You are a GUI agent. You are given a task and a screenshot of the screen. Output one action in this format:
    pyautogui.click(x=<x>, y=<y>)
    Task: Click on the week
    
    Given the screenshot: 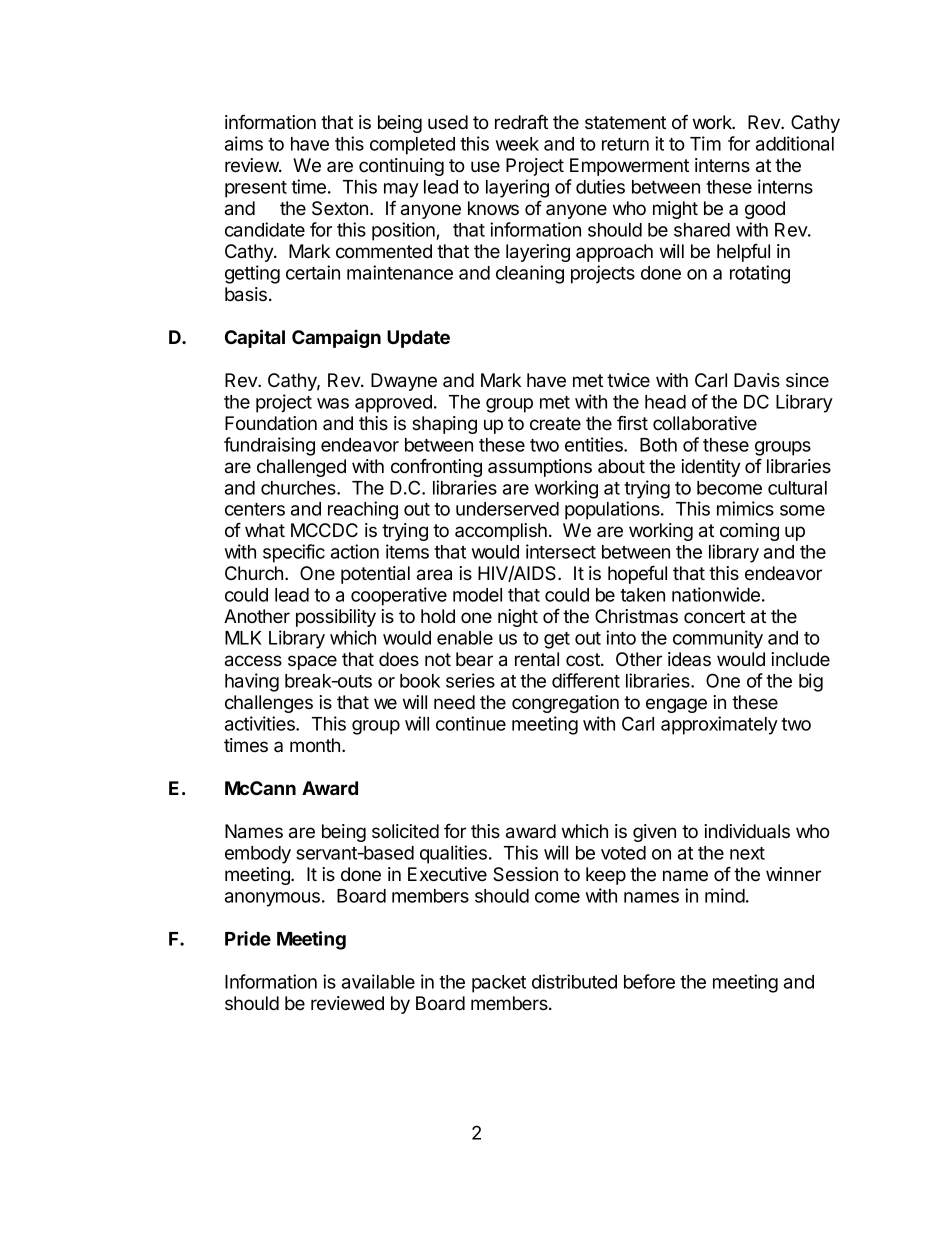 What is the action you would take?
    pyautogui.click(x=517, y=144)
